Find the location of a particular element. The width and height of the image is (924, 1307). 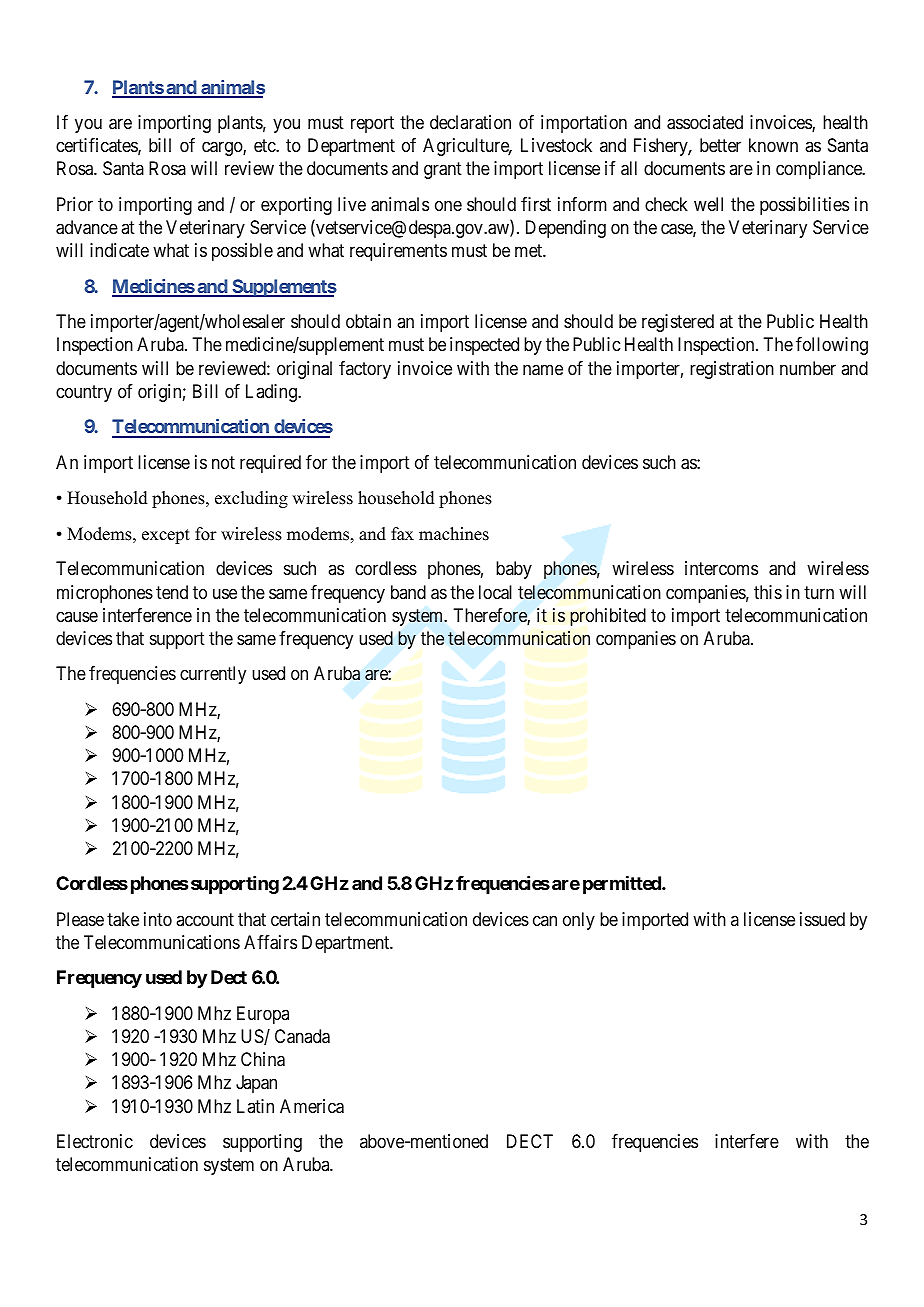

only is located at coordinates (579, 921).
